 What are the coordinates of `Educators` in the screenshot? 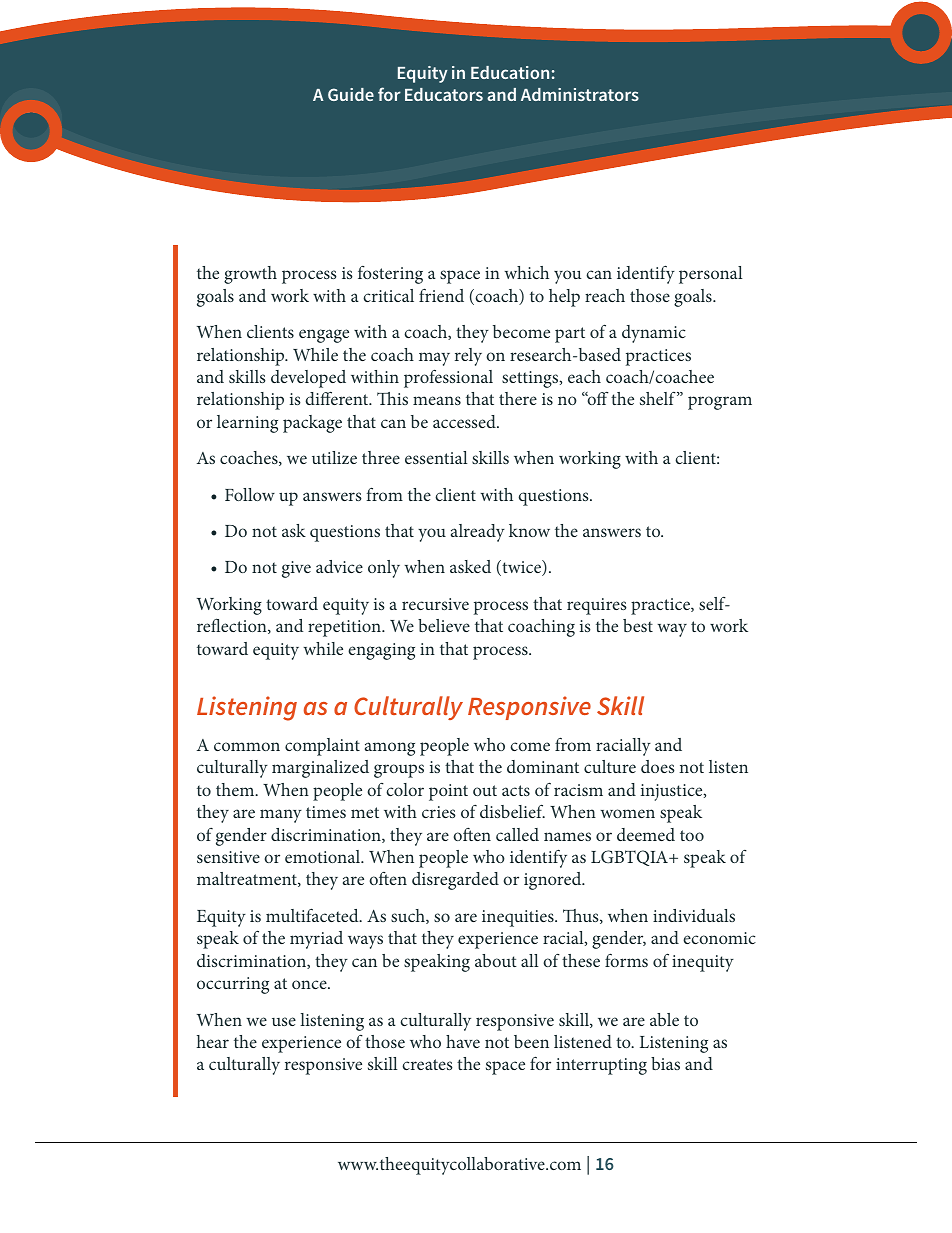 It's located at (444, 94).
